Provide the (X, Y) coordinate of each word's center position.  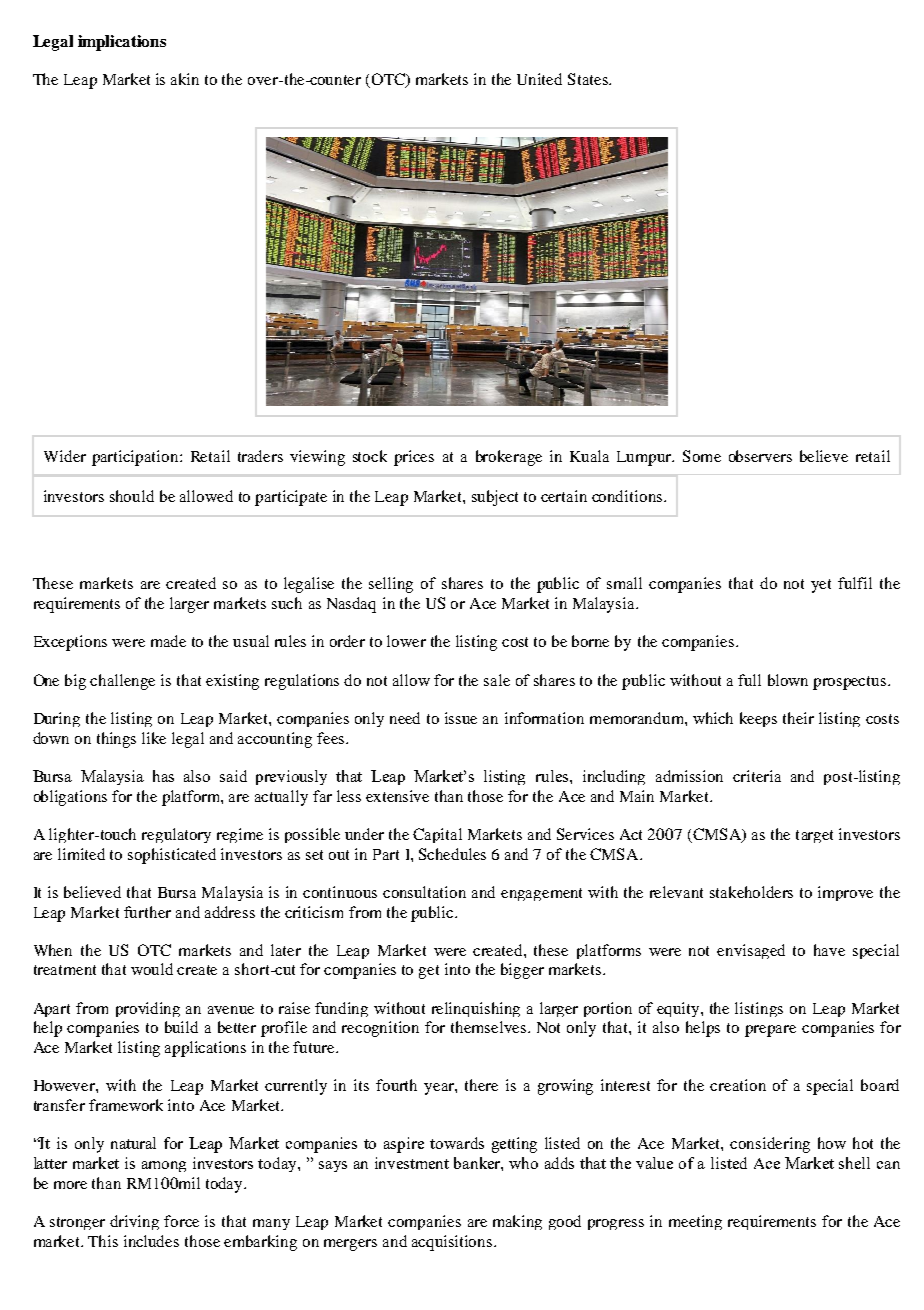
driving (134, 1222)
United (539, 79)
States (589, 79)
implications (122, 43)
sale (497, 680)
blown (788, 680)
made (168, 641)
